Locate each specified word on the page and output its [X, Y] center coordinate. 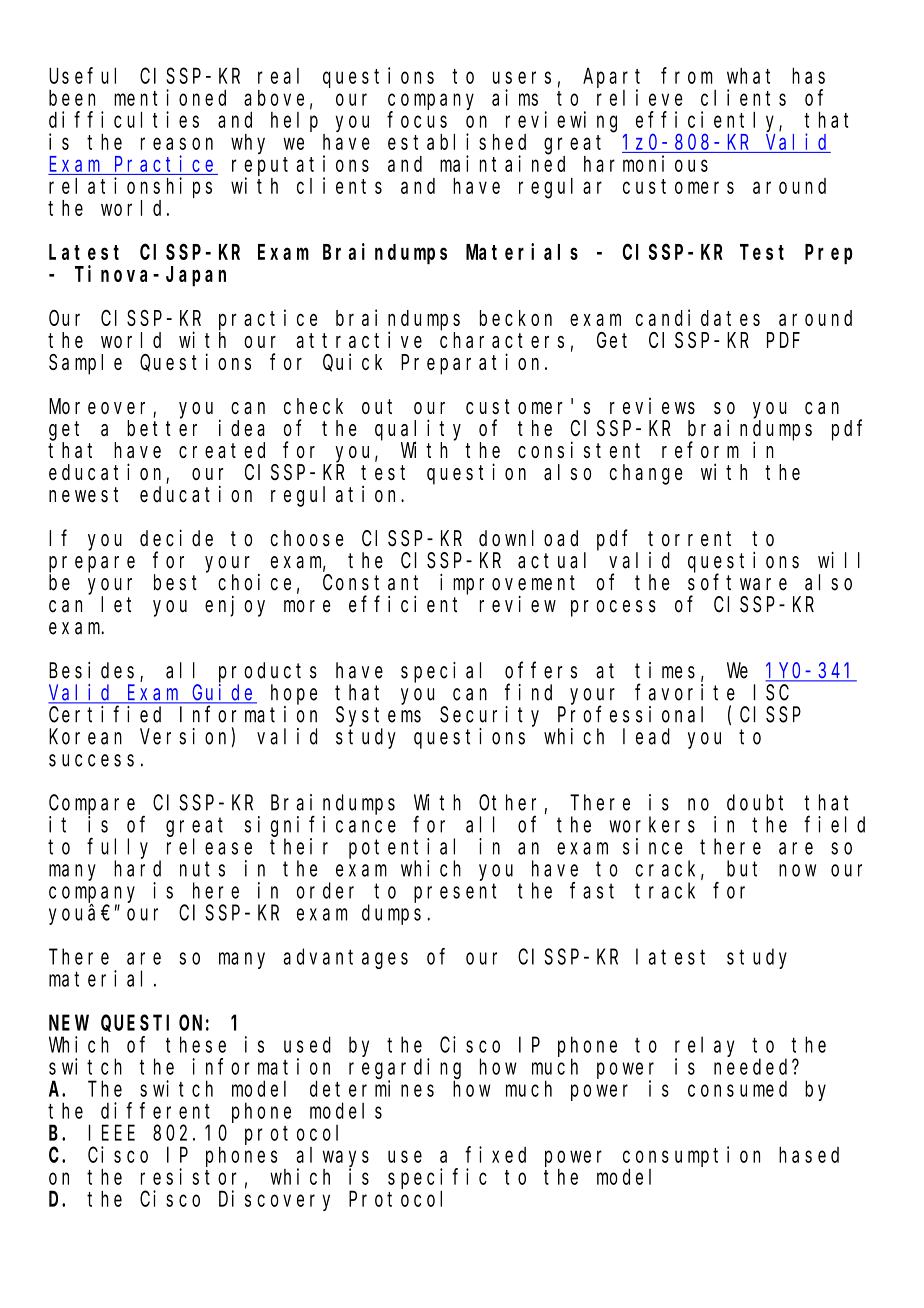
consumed [737, 1088]
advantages [345, 958]
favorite [685, 692]
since [653, 846]
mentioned [170, 97]
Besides [91, 670]
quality [418, 430]
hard [137, 868]
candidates [698, 317]
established [457, 141]
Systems [378, 717]
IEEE [111, 1133]
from [687, 75]
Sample [85, 364]
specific [437, 1178]
